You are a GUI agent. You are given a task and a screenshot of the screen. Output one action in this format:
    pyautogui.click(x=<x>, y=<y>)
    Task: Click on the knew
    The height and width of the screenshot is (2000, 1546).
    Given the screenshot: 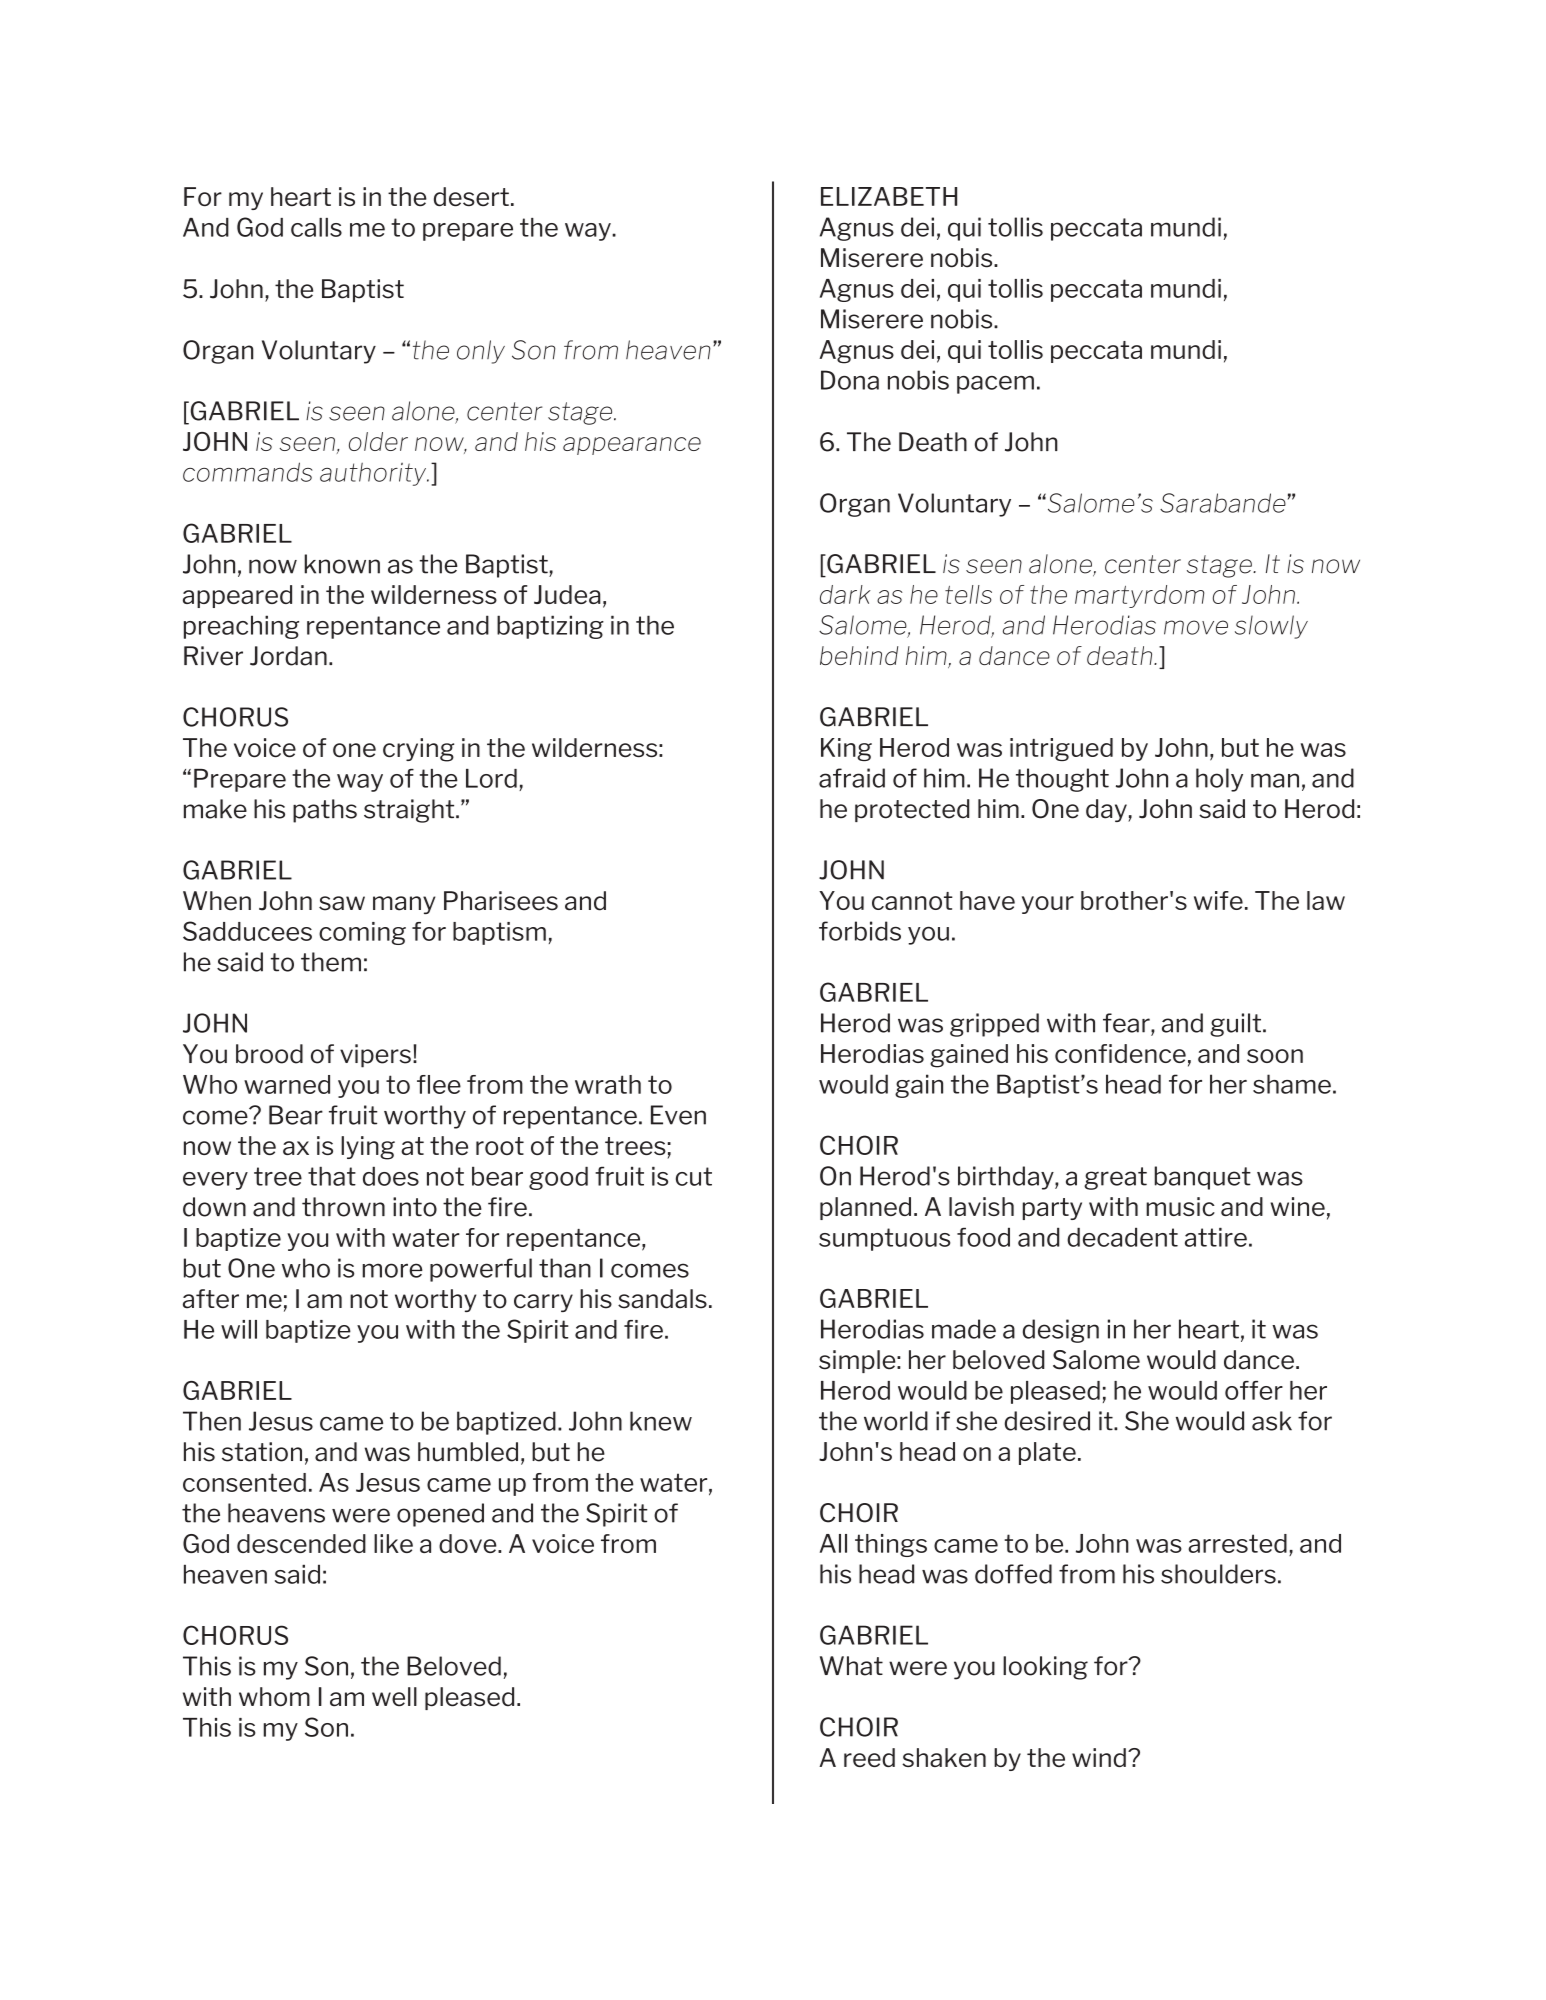 What is the action you would take?
    pyautogui.click(x=661, y=1421)
